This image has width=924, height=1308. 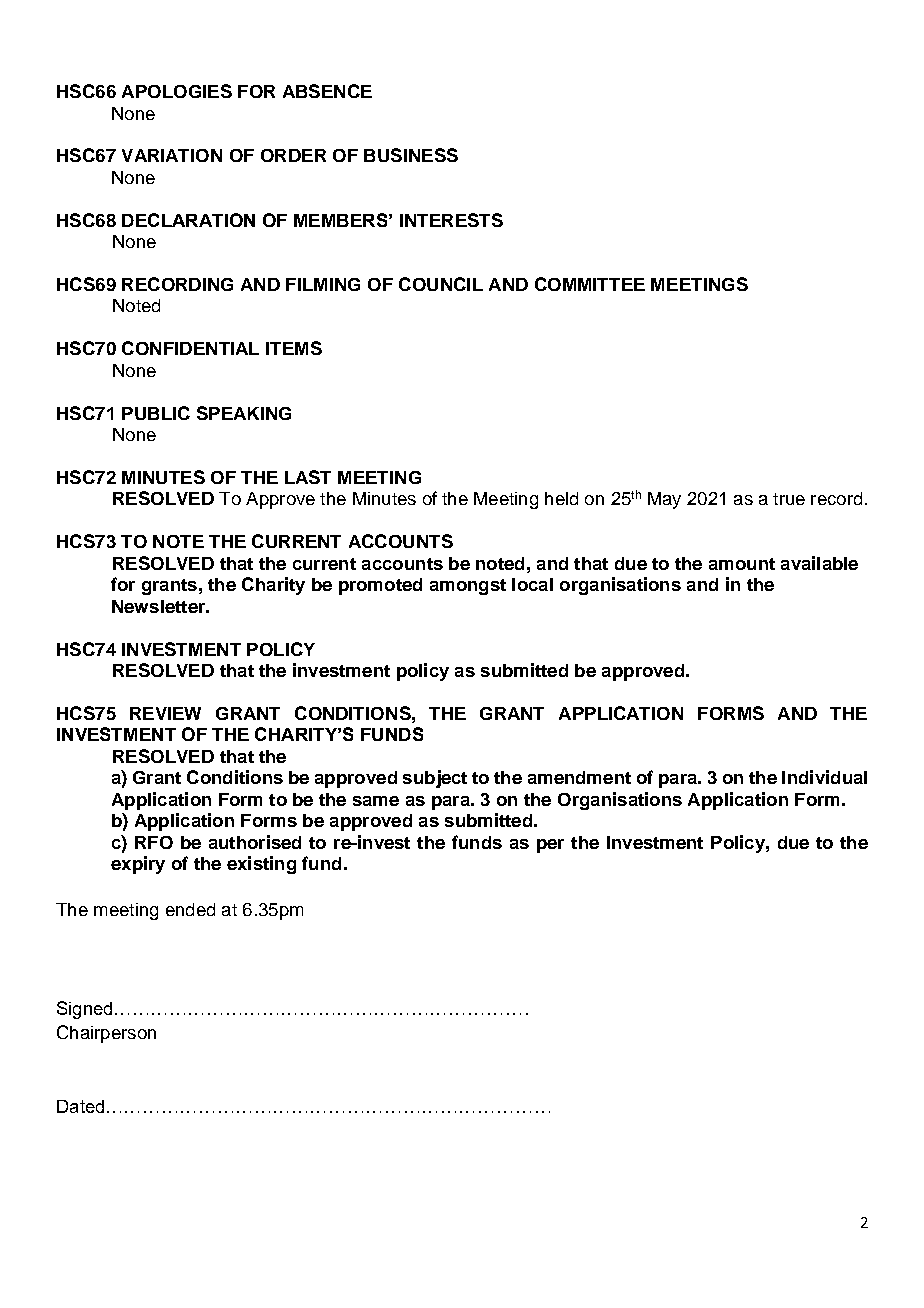 What do you see at coordinates (590, 284) in the image?
I see `COMMITTEE` at bounding box center [590, 284].
